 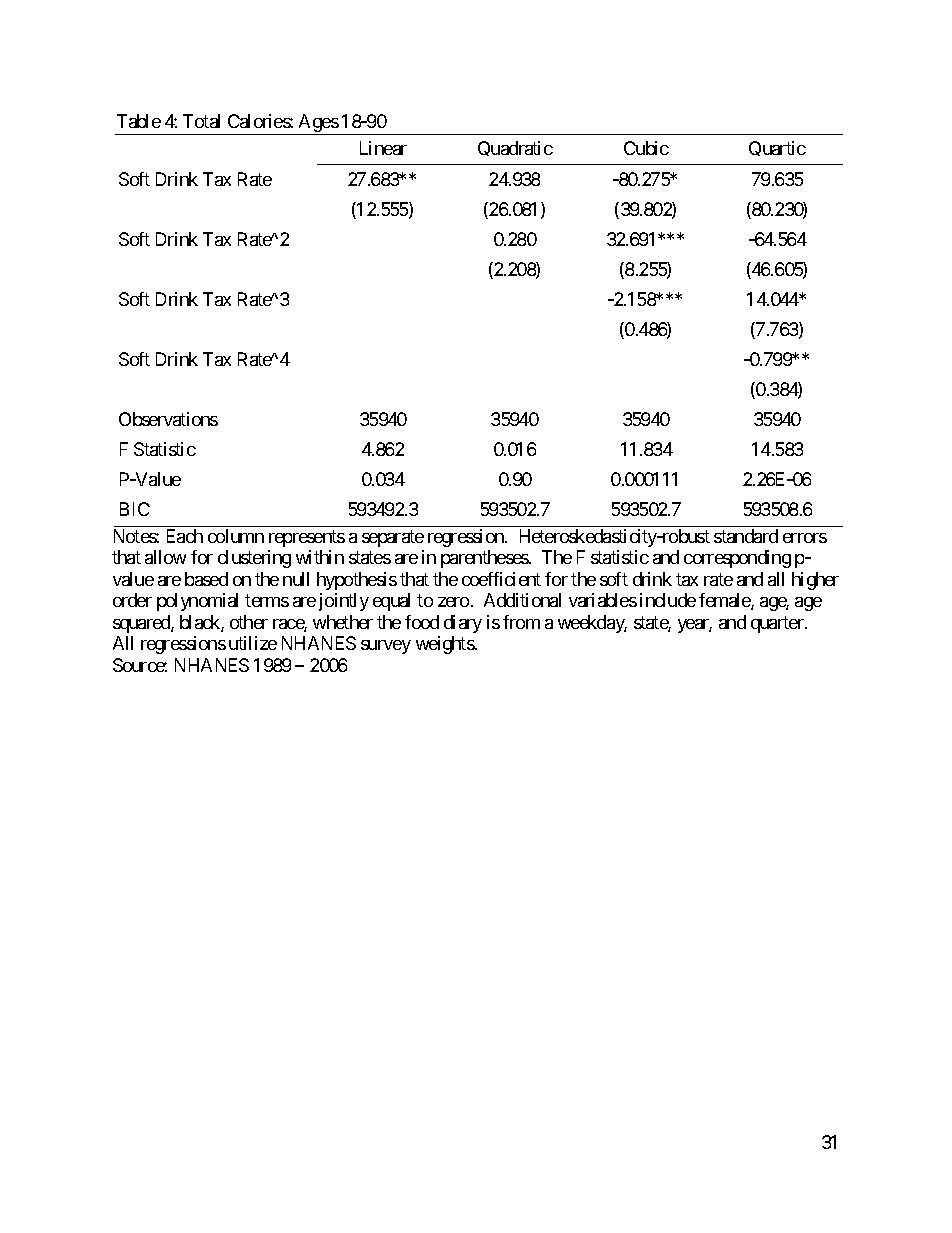 What do you see at coordinates (646, 148) in the screenshot?
I see `Cubic` at bounding box center [646, 148].
